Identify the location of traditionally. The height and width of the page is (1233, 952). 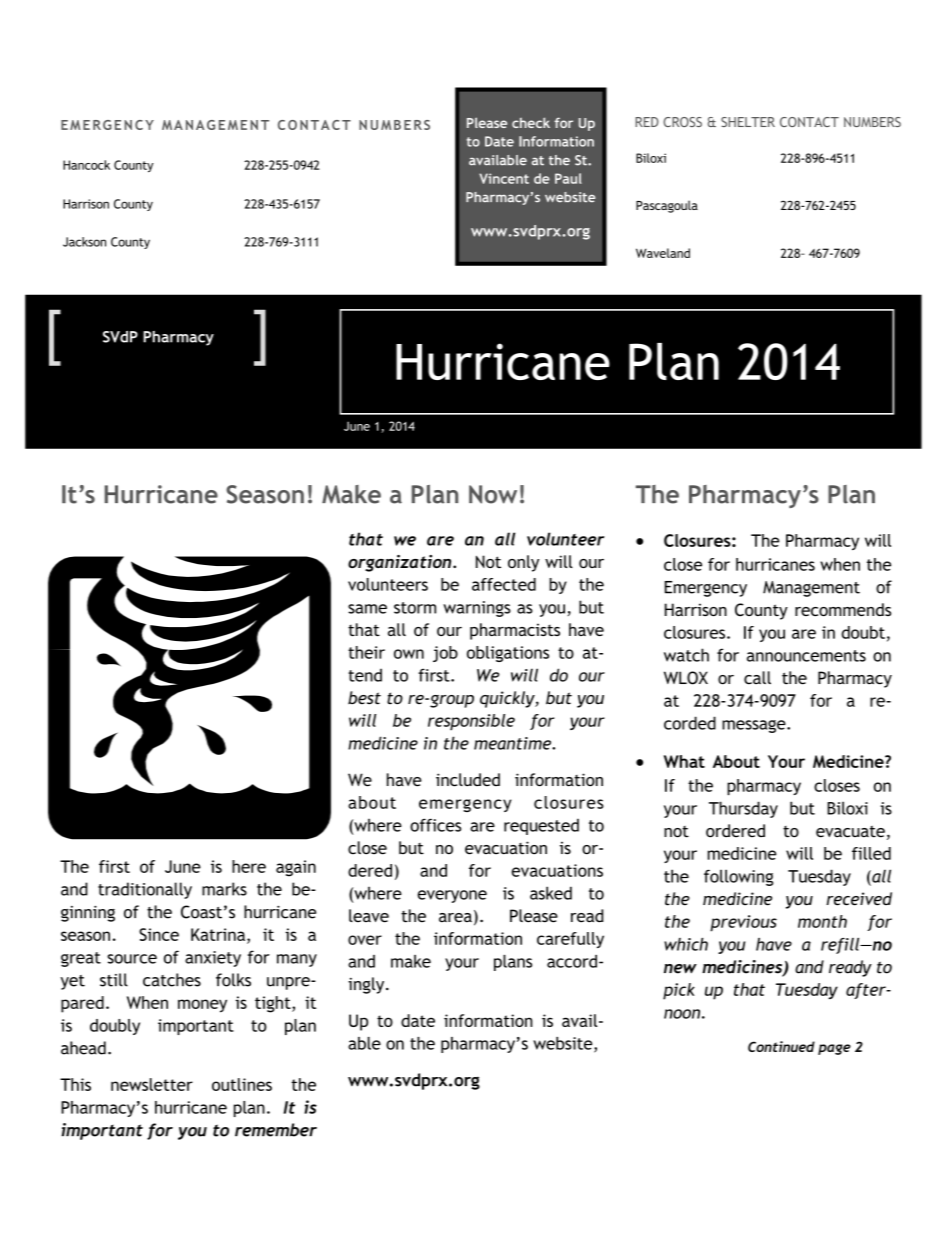
(145, 890).
